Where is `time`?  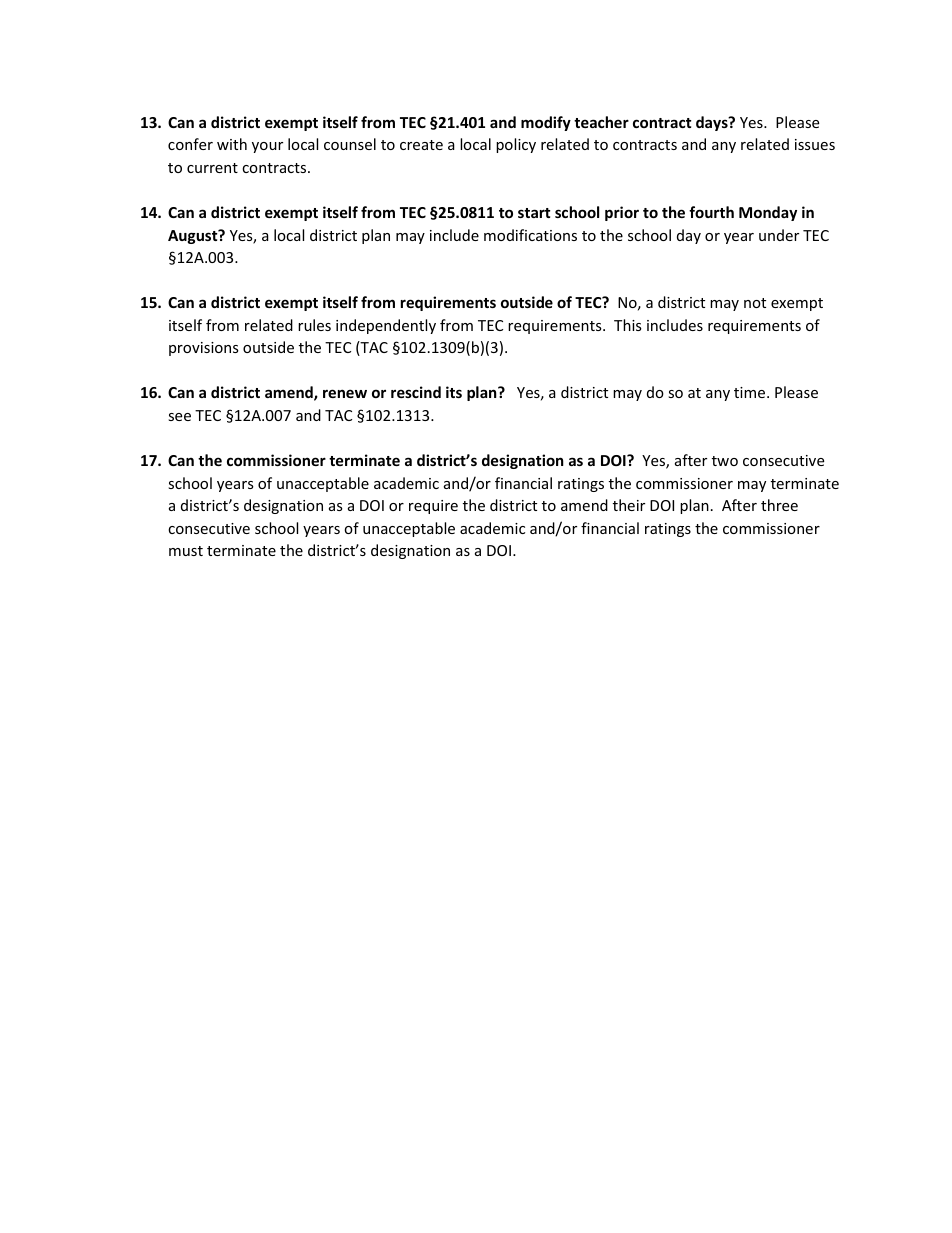
time is located at coordinates (751, 392).
